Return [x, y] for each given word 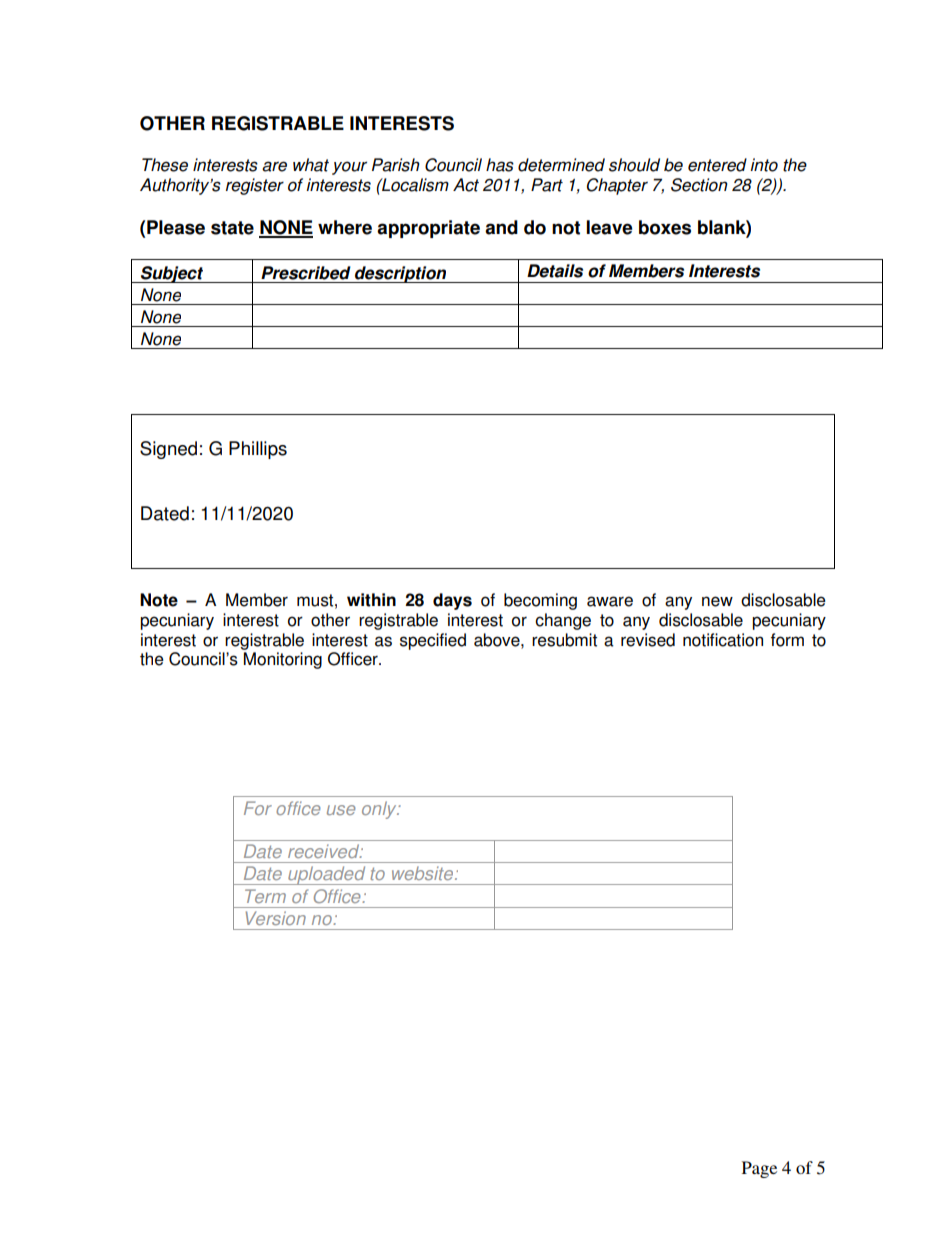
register [255, 186]
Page [759, 1169]
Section [699, 185]
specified [433, 641]
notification [723, 640]
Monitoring [283, 660]
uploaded [327, 875]
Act [466, 185]
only [380, 810]
